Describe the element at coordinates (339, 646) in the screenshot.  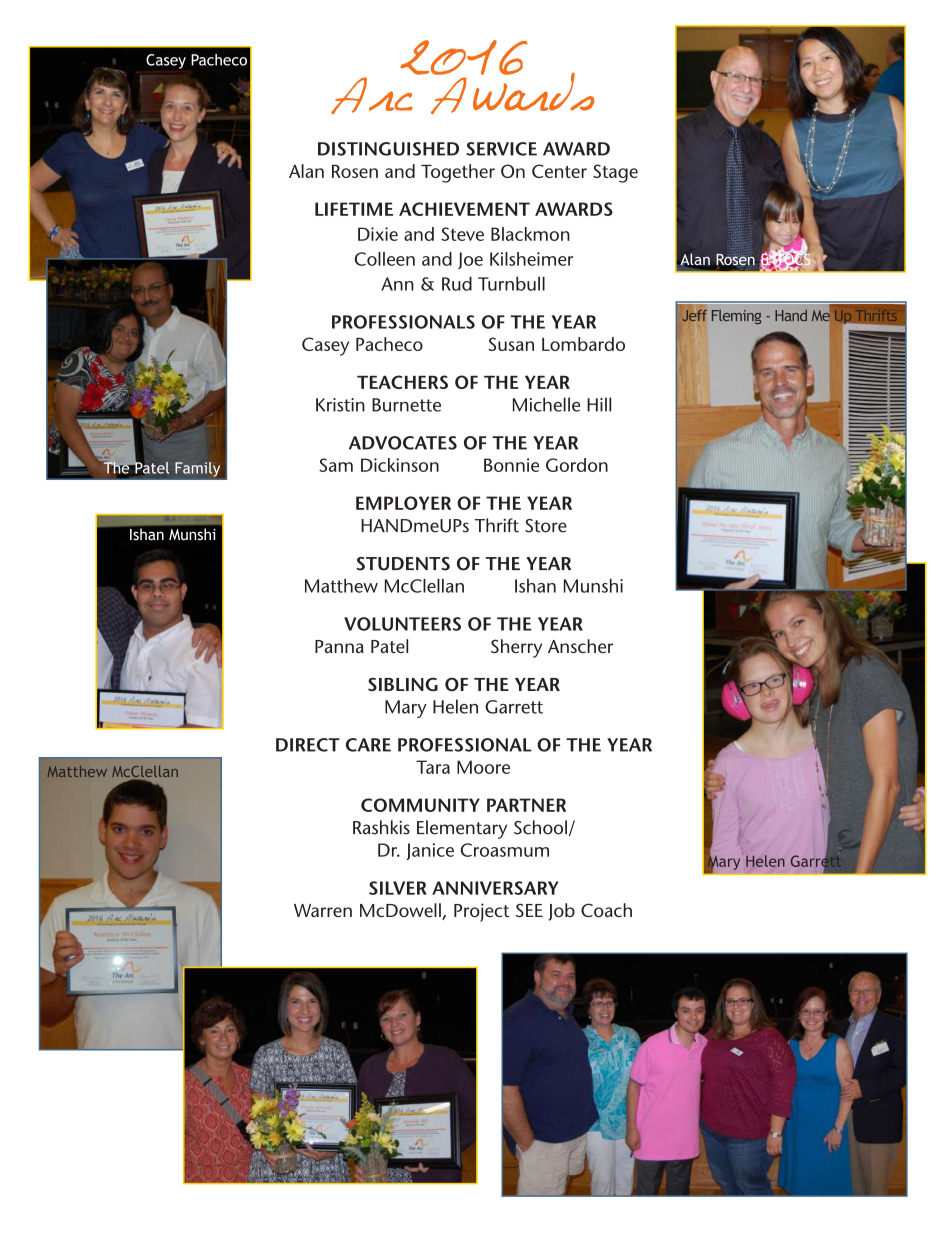
I see `Panna` at that location.
